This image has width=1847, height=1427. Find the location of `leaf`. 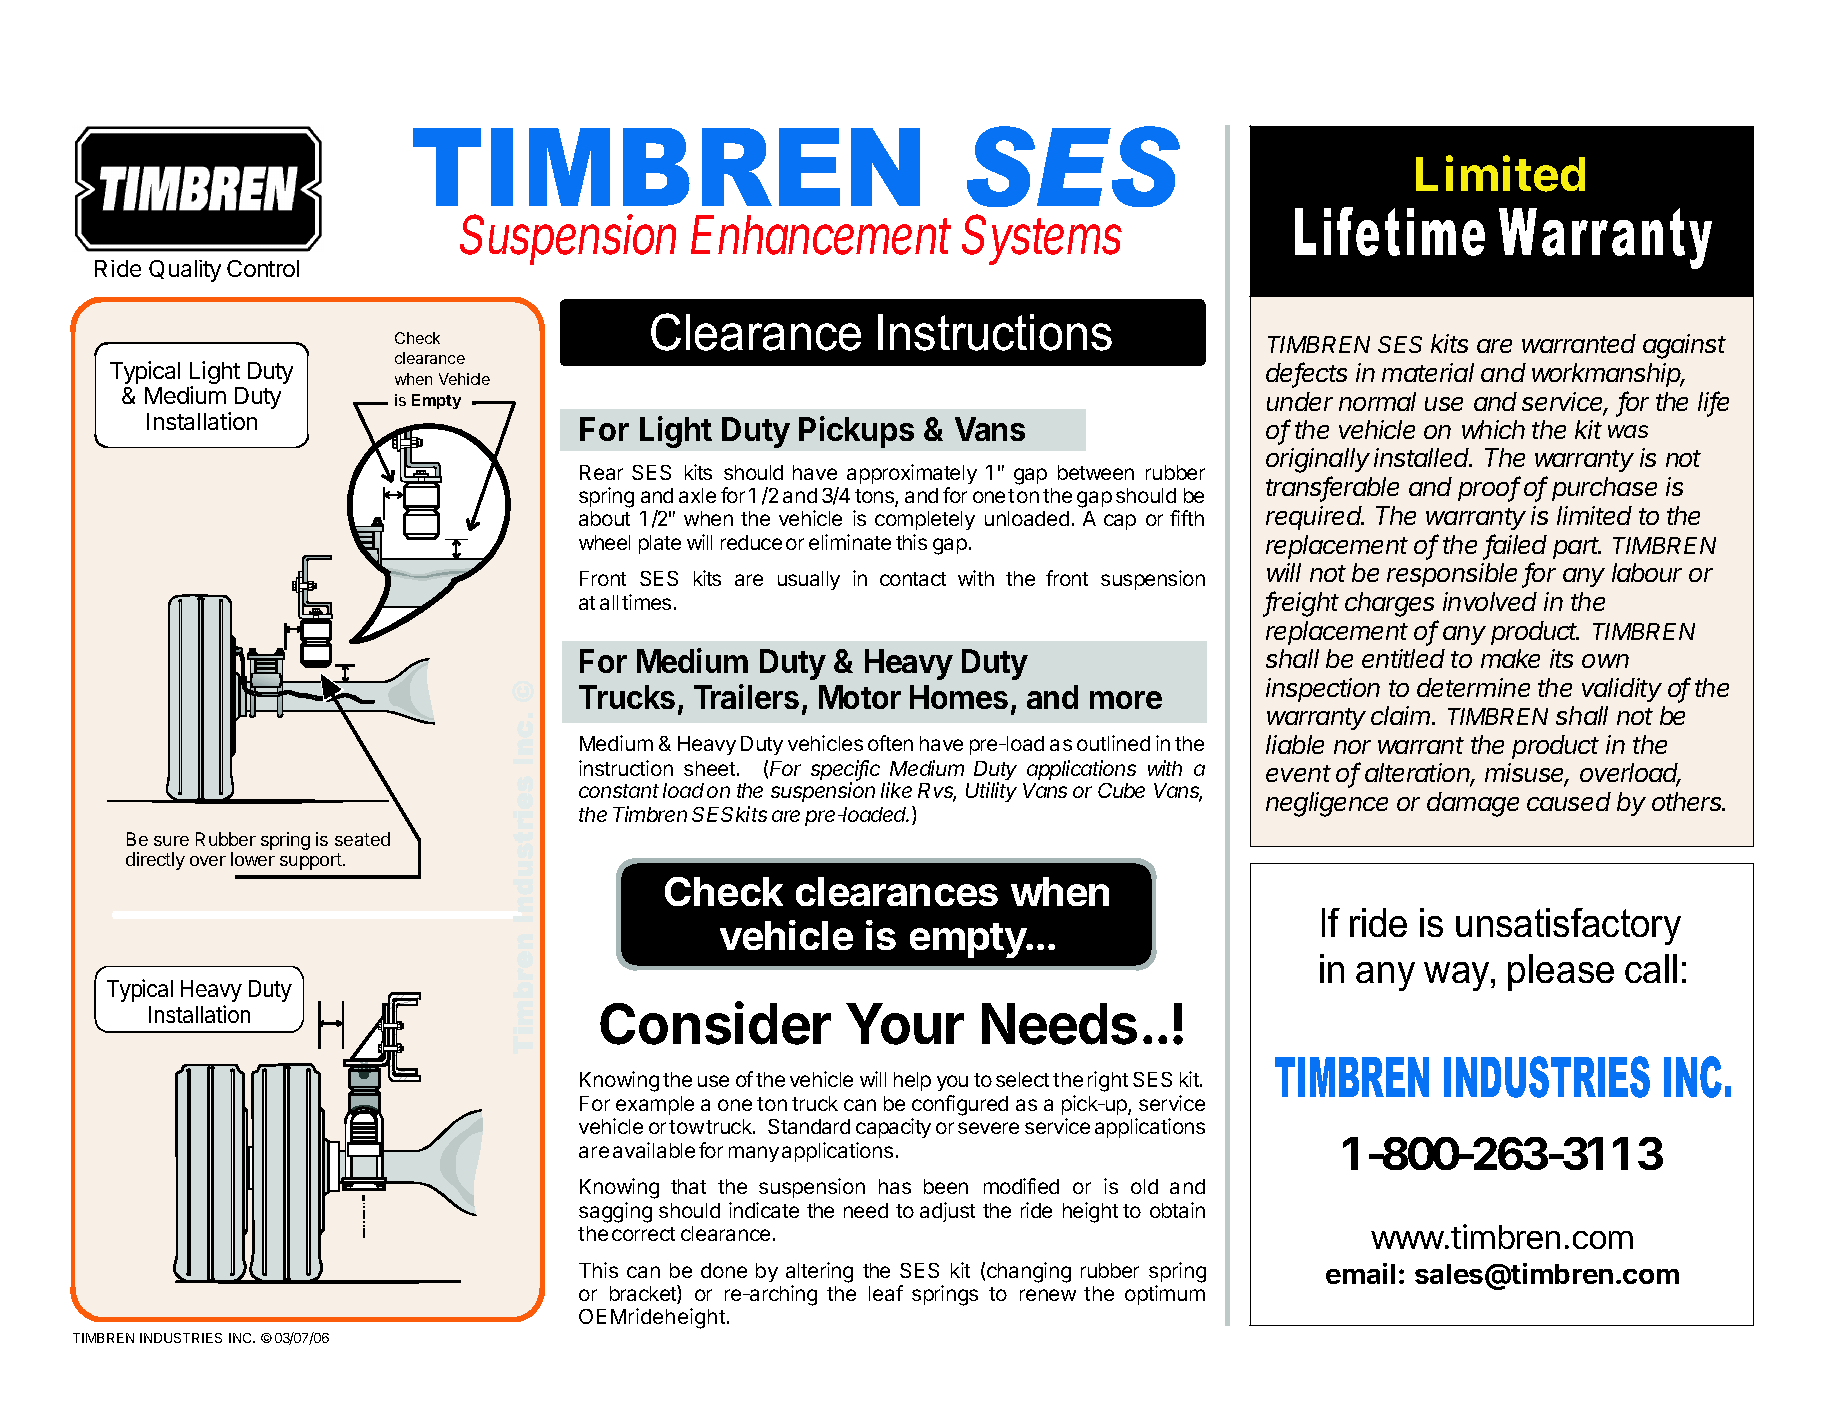

leaf is located at coordinates (886, 1293).
